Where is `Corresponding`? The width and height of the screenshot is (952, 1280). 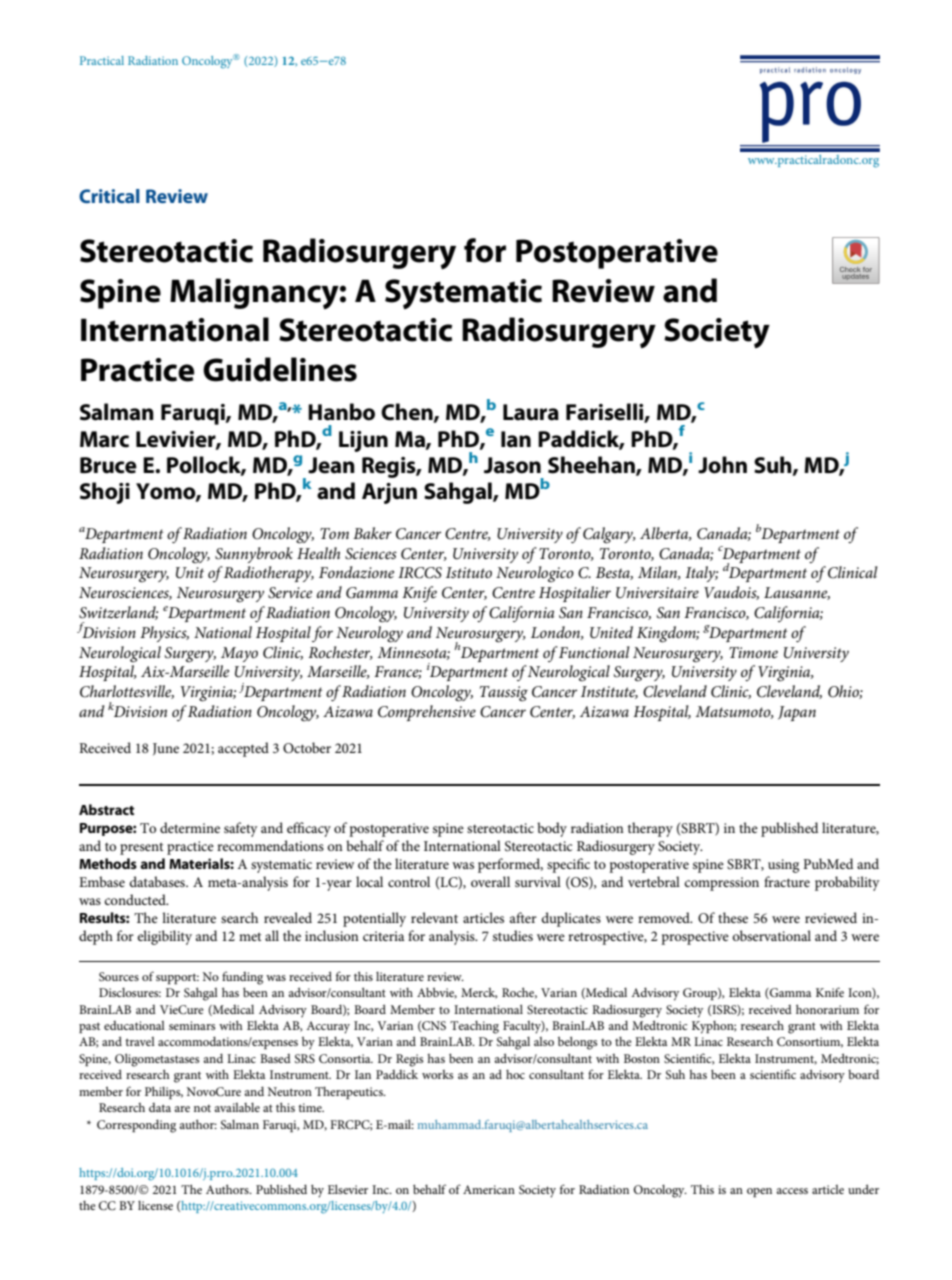
Corresponding is located at coordinates (136, 1126).
